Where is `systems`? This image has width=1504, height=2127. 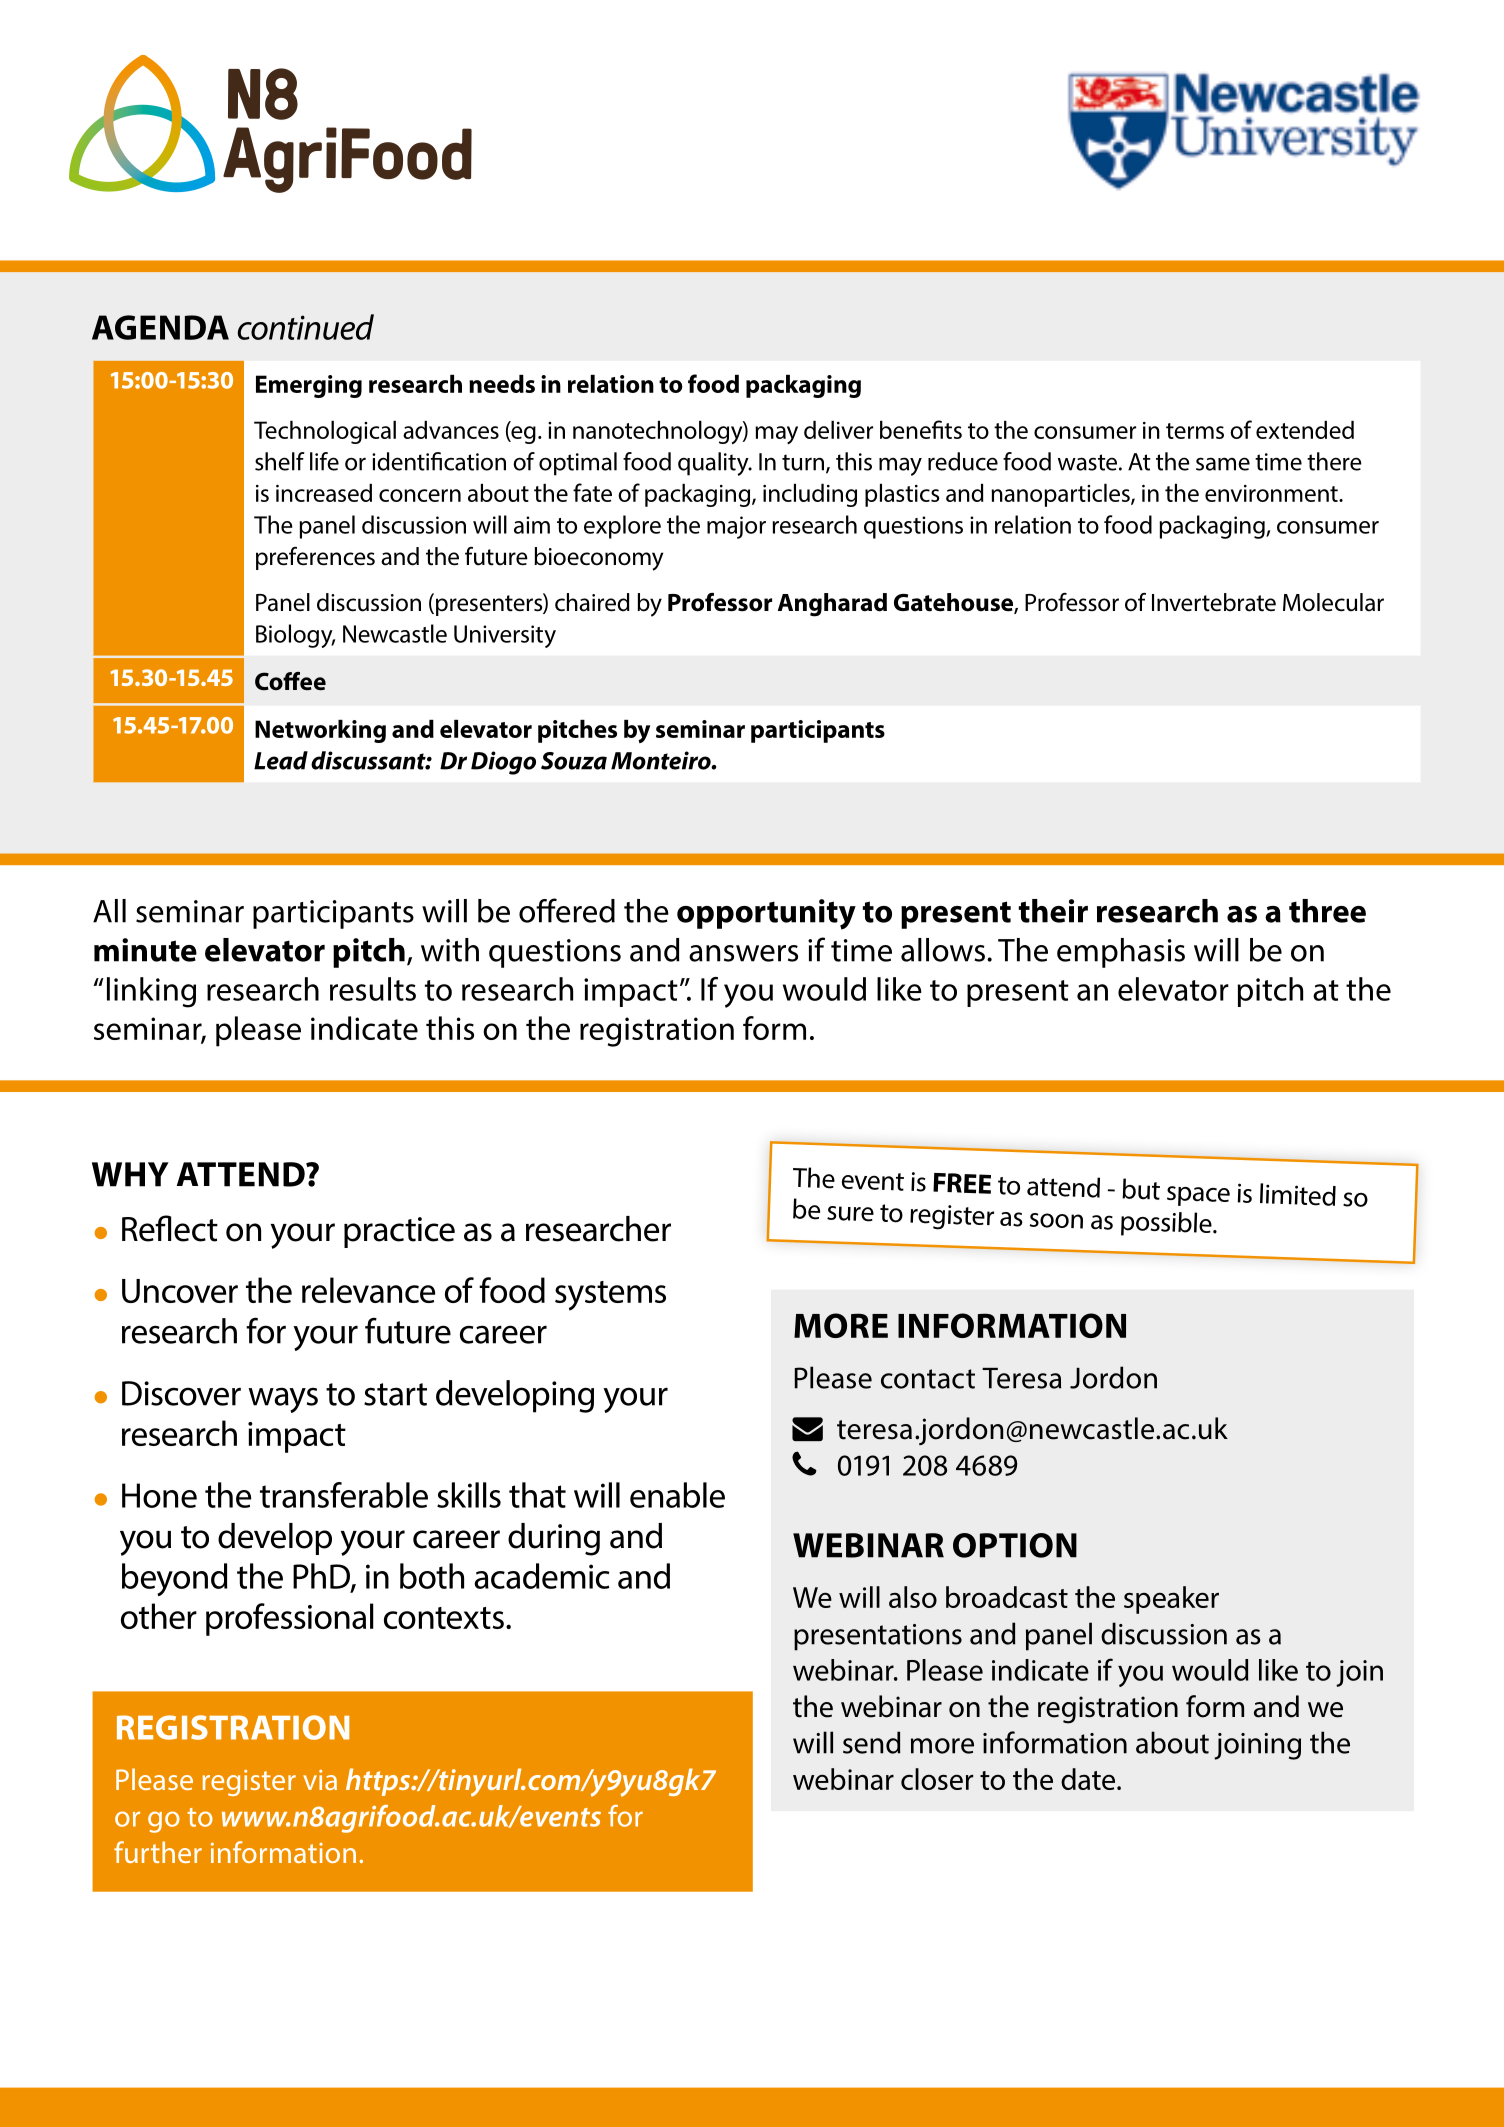
systems is located at coordinates (610, 1296).
